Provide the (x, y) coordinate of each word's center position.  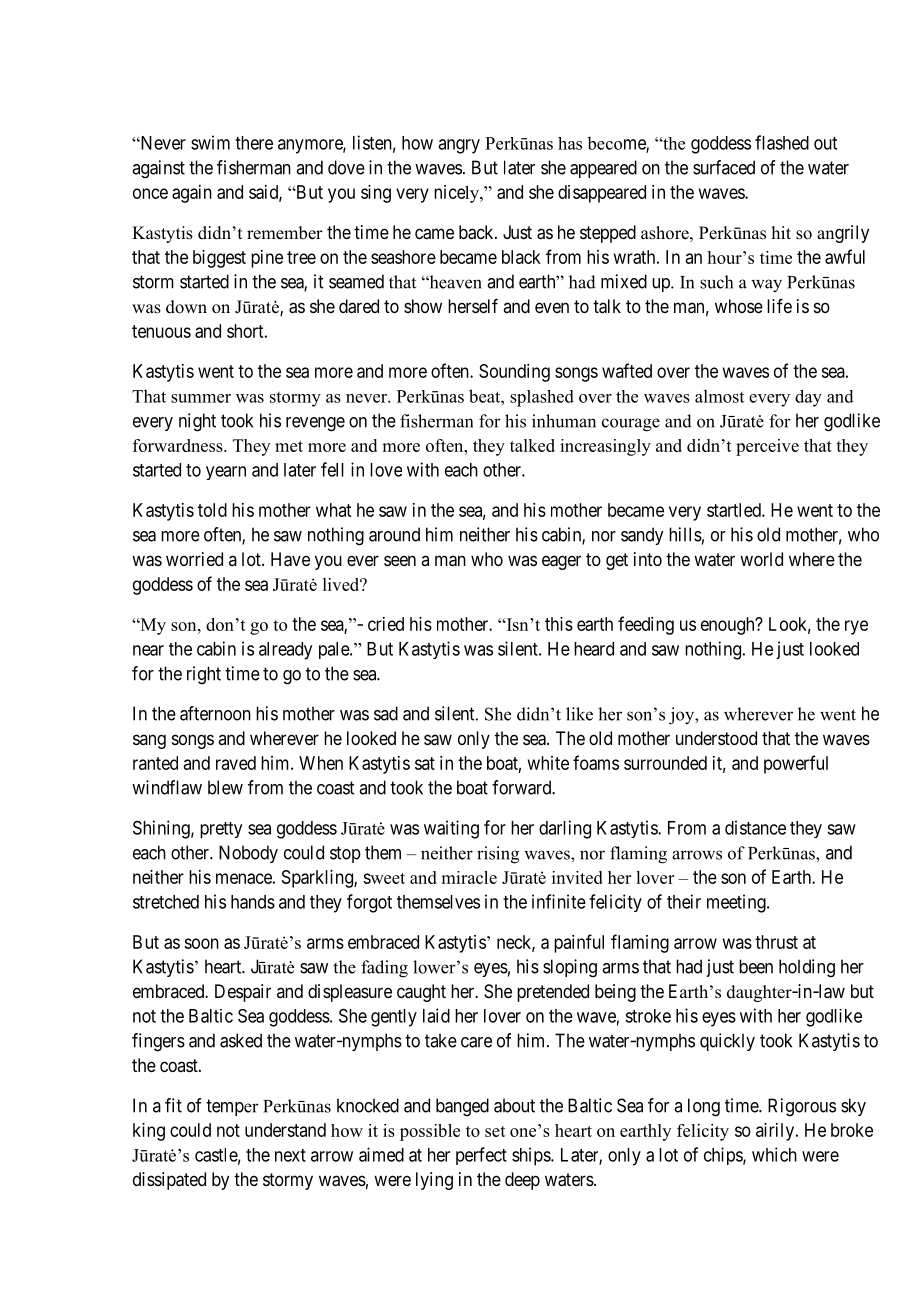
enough (729, 626)
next (290, 1155)
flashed (782, 142)
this (559, 624)
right (204, 675)
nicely (457, 194)
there (254, 143)
